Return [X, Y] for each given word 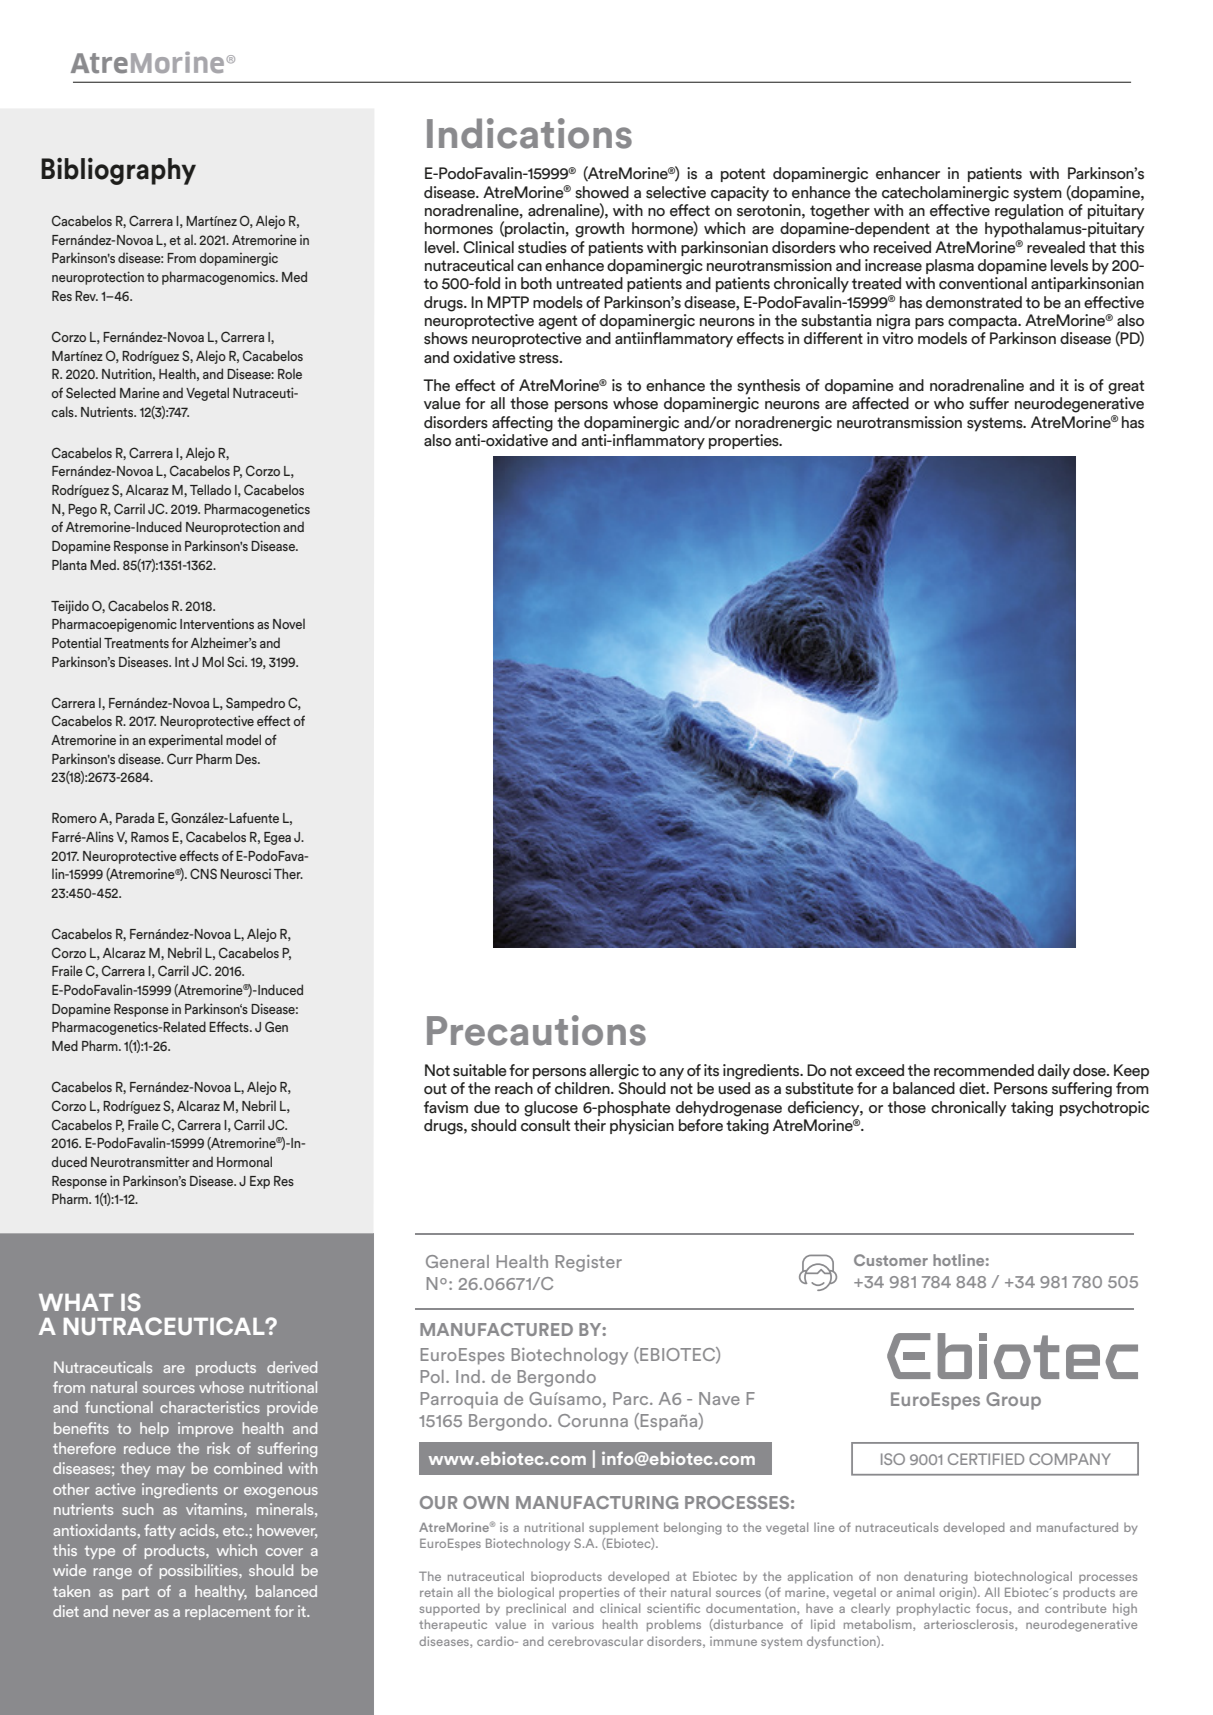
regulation [1029, 212]
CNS [203, 873]
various [573, 1624]
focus [993, 1609]
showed [602, 192]
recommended [984, 1070]
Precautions [536, 1030]
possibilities [200, 1571]
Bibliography [118, 171]
